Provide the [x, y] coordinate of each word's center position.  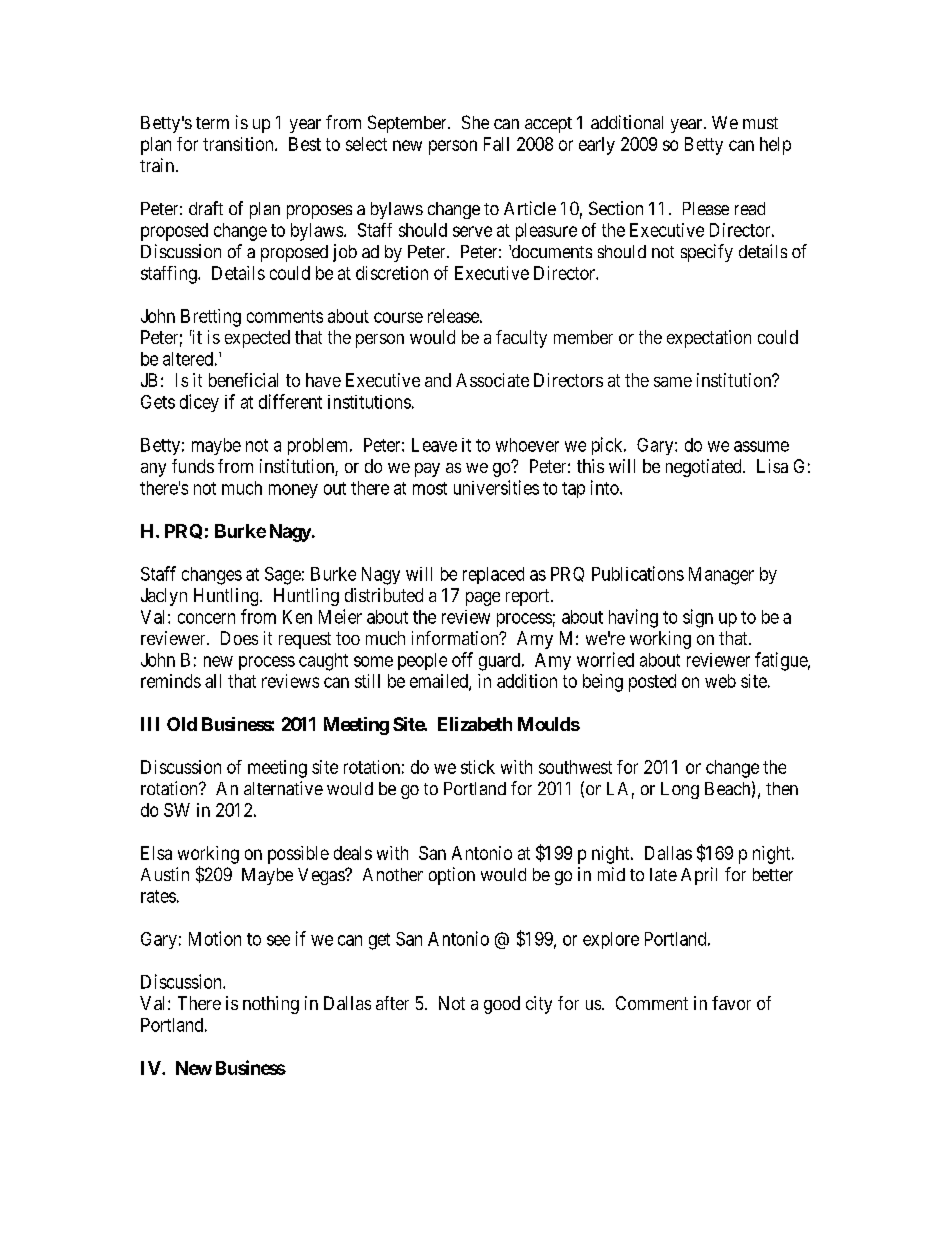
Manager [721, 576]
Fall [496, 144]
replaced [493, 575]
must [760, 123]
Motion [215, 938]
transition [239, 144]
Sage [283, 576]
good [502, 1005]
